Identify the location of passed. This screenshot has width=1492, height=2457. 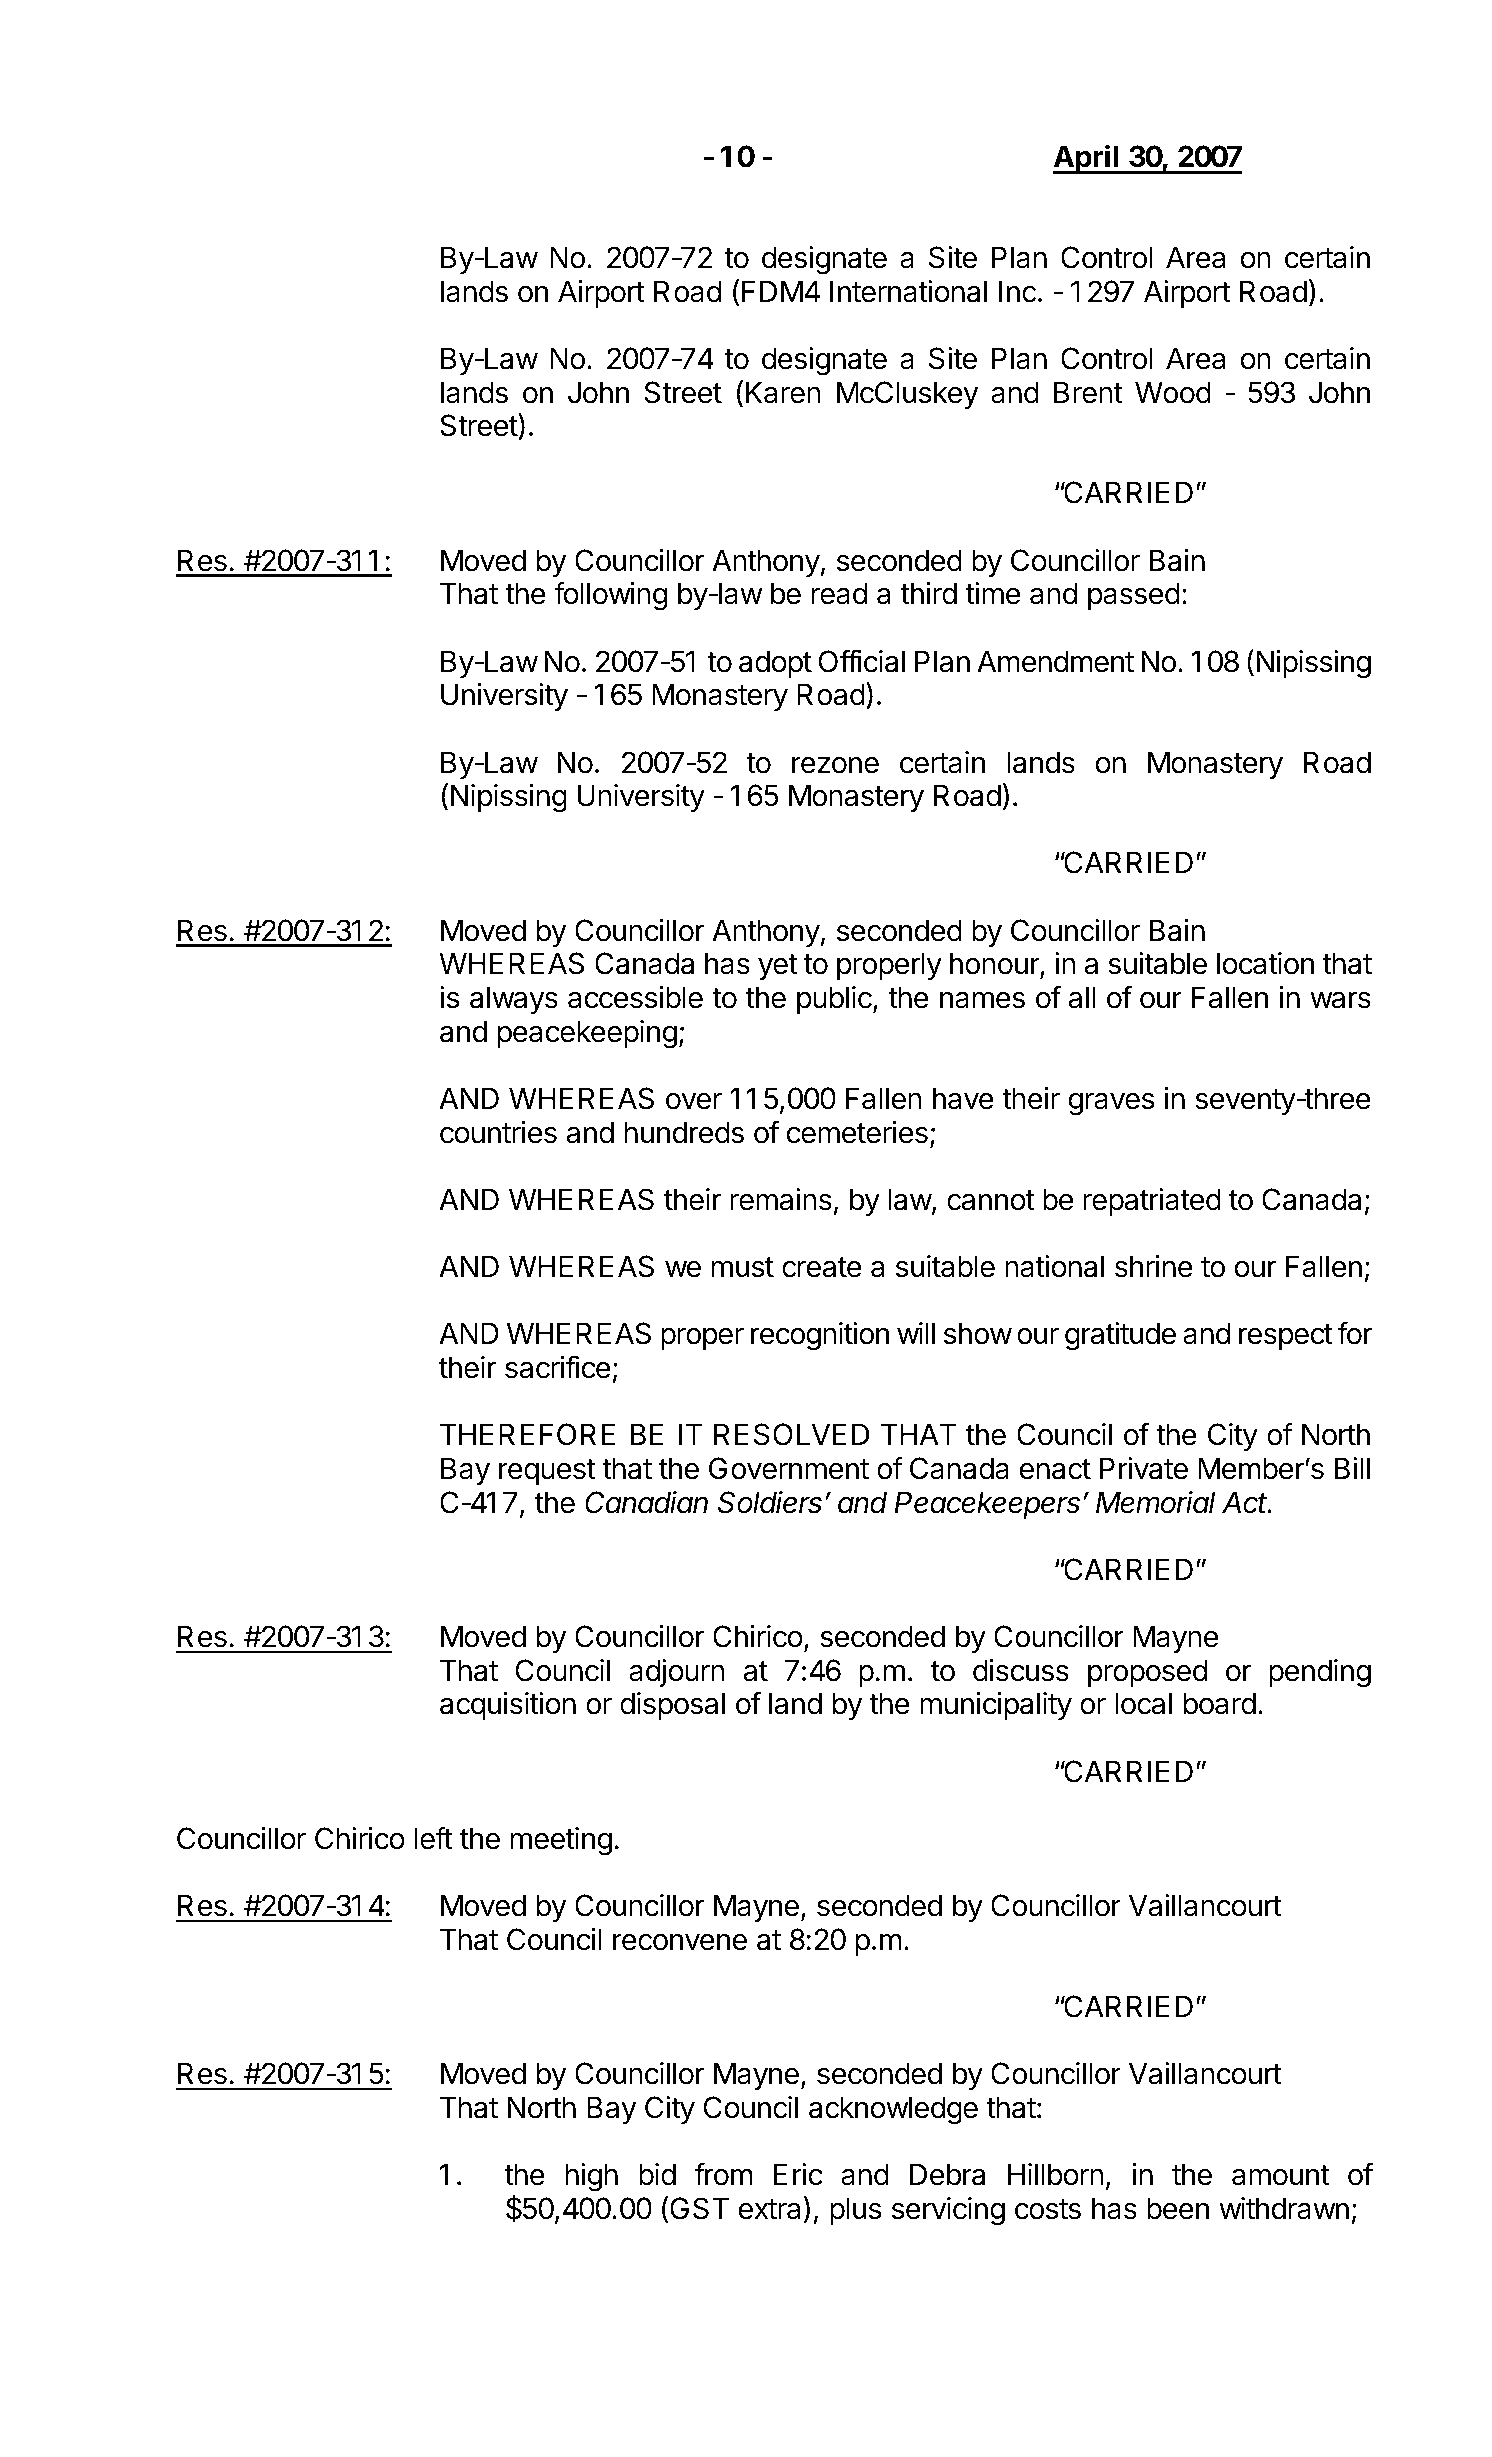
(1134, 596).
